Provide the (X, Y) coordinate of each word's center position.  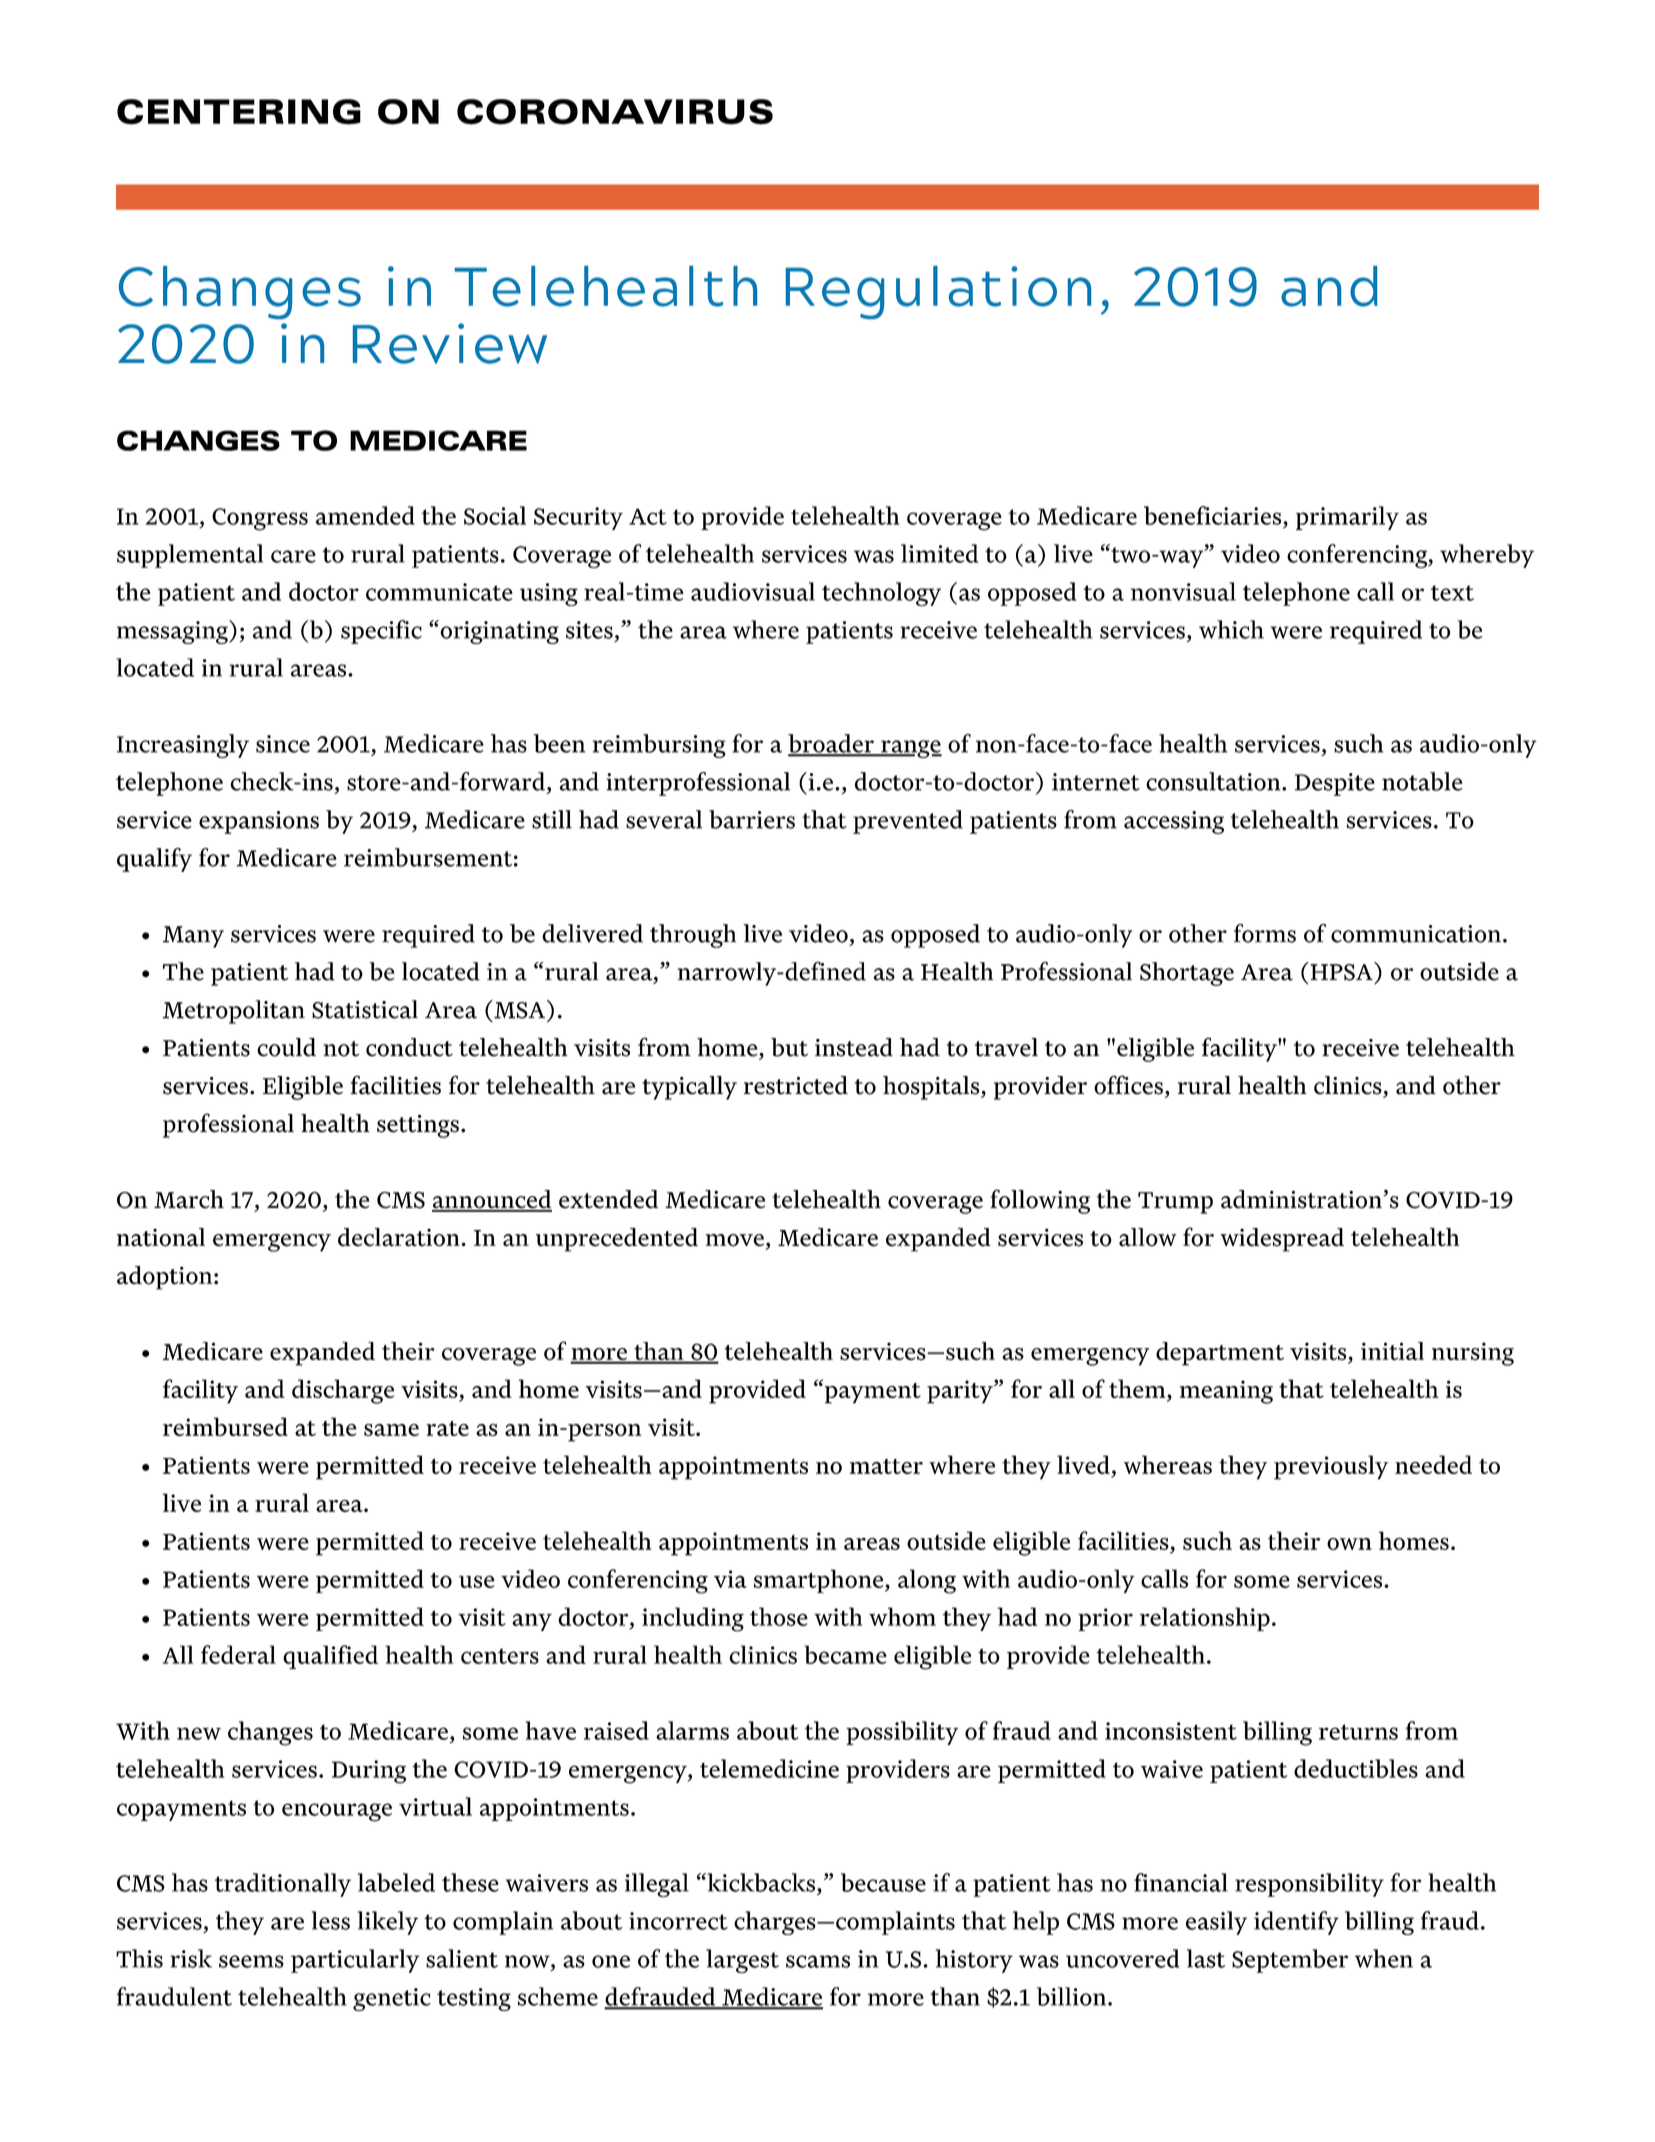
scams (818, 1961)
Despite (1335, 784)
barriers (752, 819)
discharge (343, 1391)
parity (961, 1392)
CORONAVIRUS (615, 112)
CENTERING (239, 112)
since (283, 744)
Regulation (938, 292)
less (331, 1920)
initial (1392, 1351)
